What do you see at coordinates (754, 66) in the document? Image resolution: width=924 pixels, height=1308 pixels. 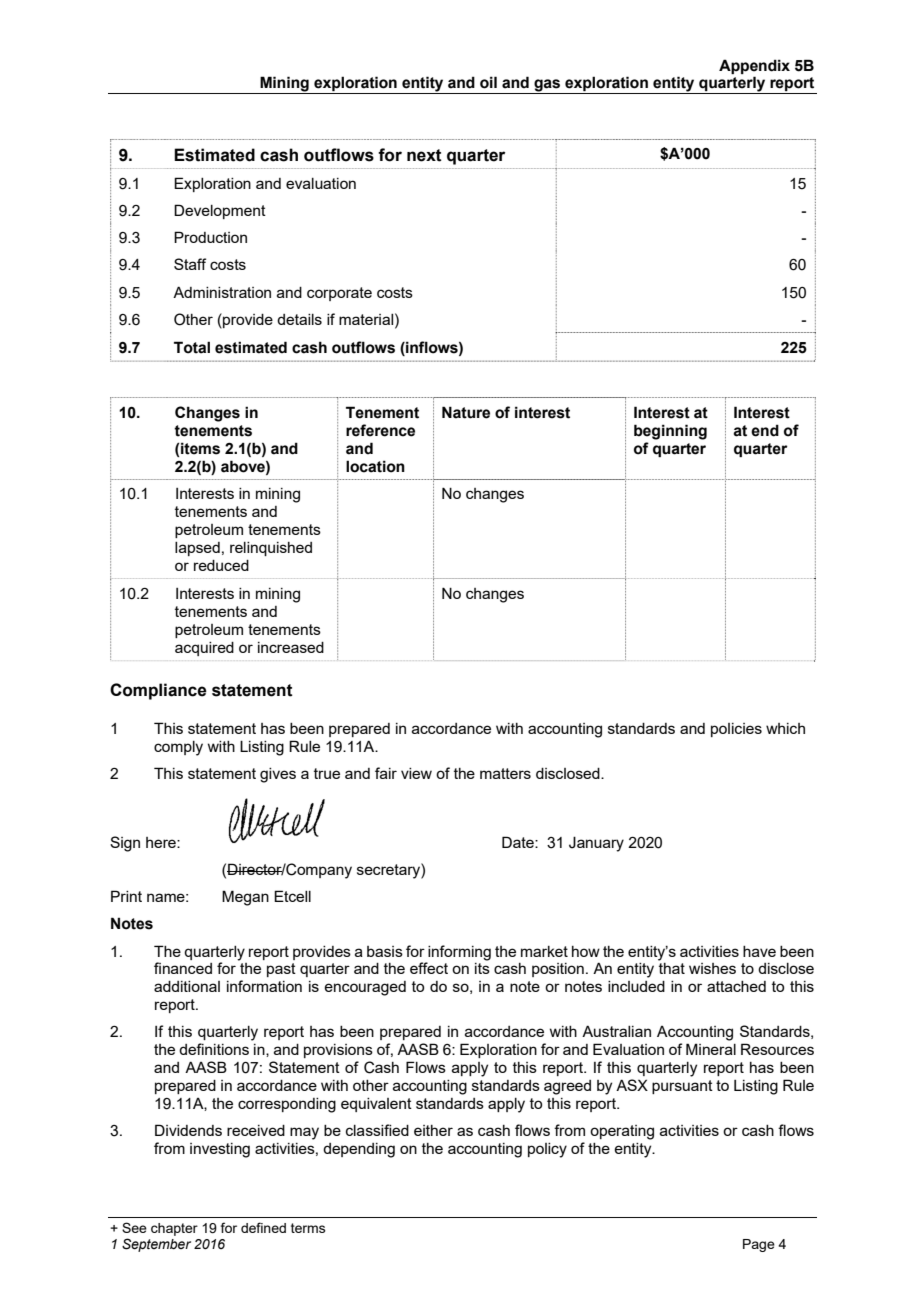 I see `Appendix` at bounding box center [754, 66].
